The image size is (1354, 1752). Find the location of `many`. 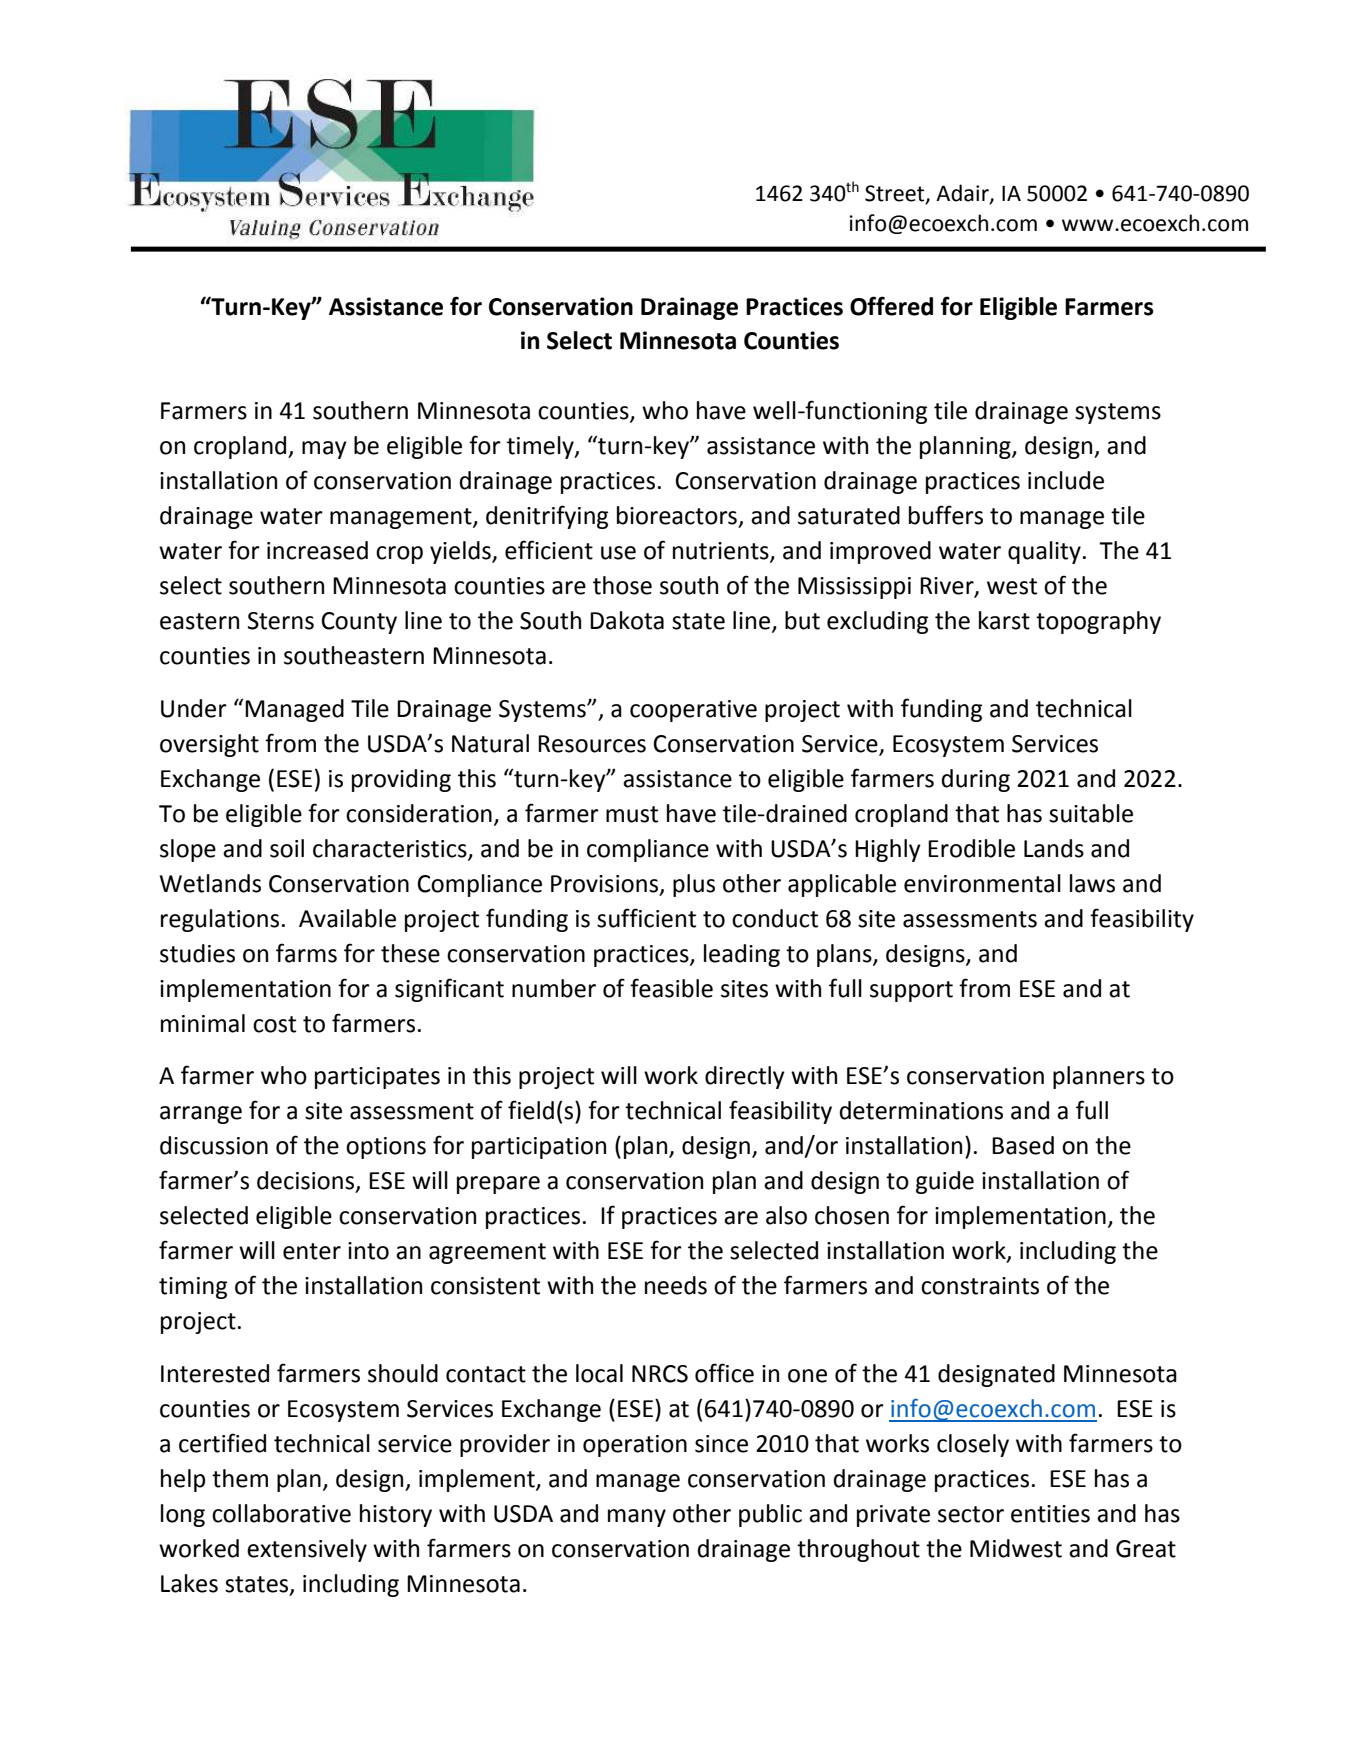

many is located at coordinates (637, 1518).
